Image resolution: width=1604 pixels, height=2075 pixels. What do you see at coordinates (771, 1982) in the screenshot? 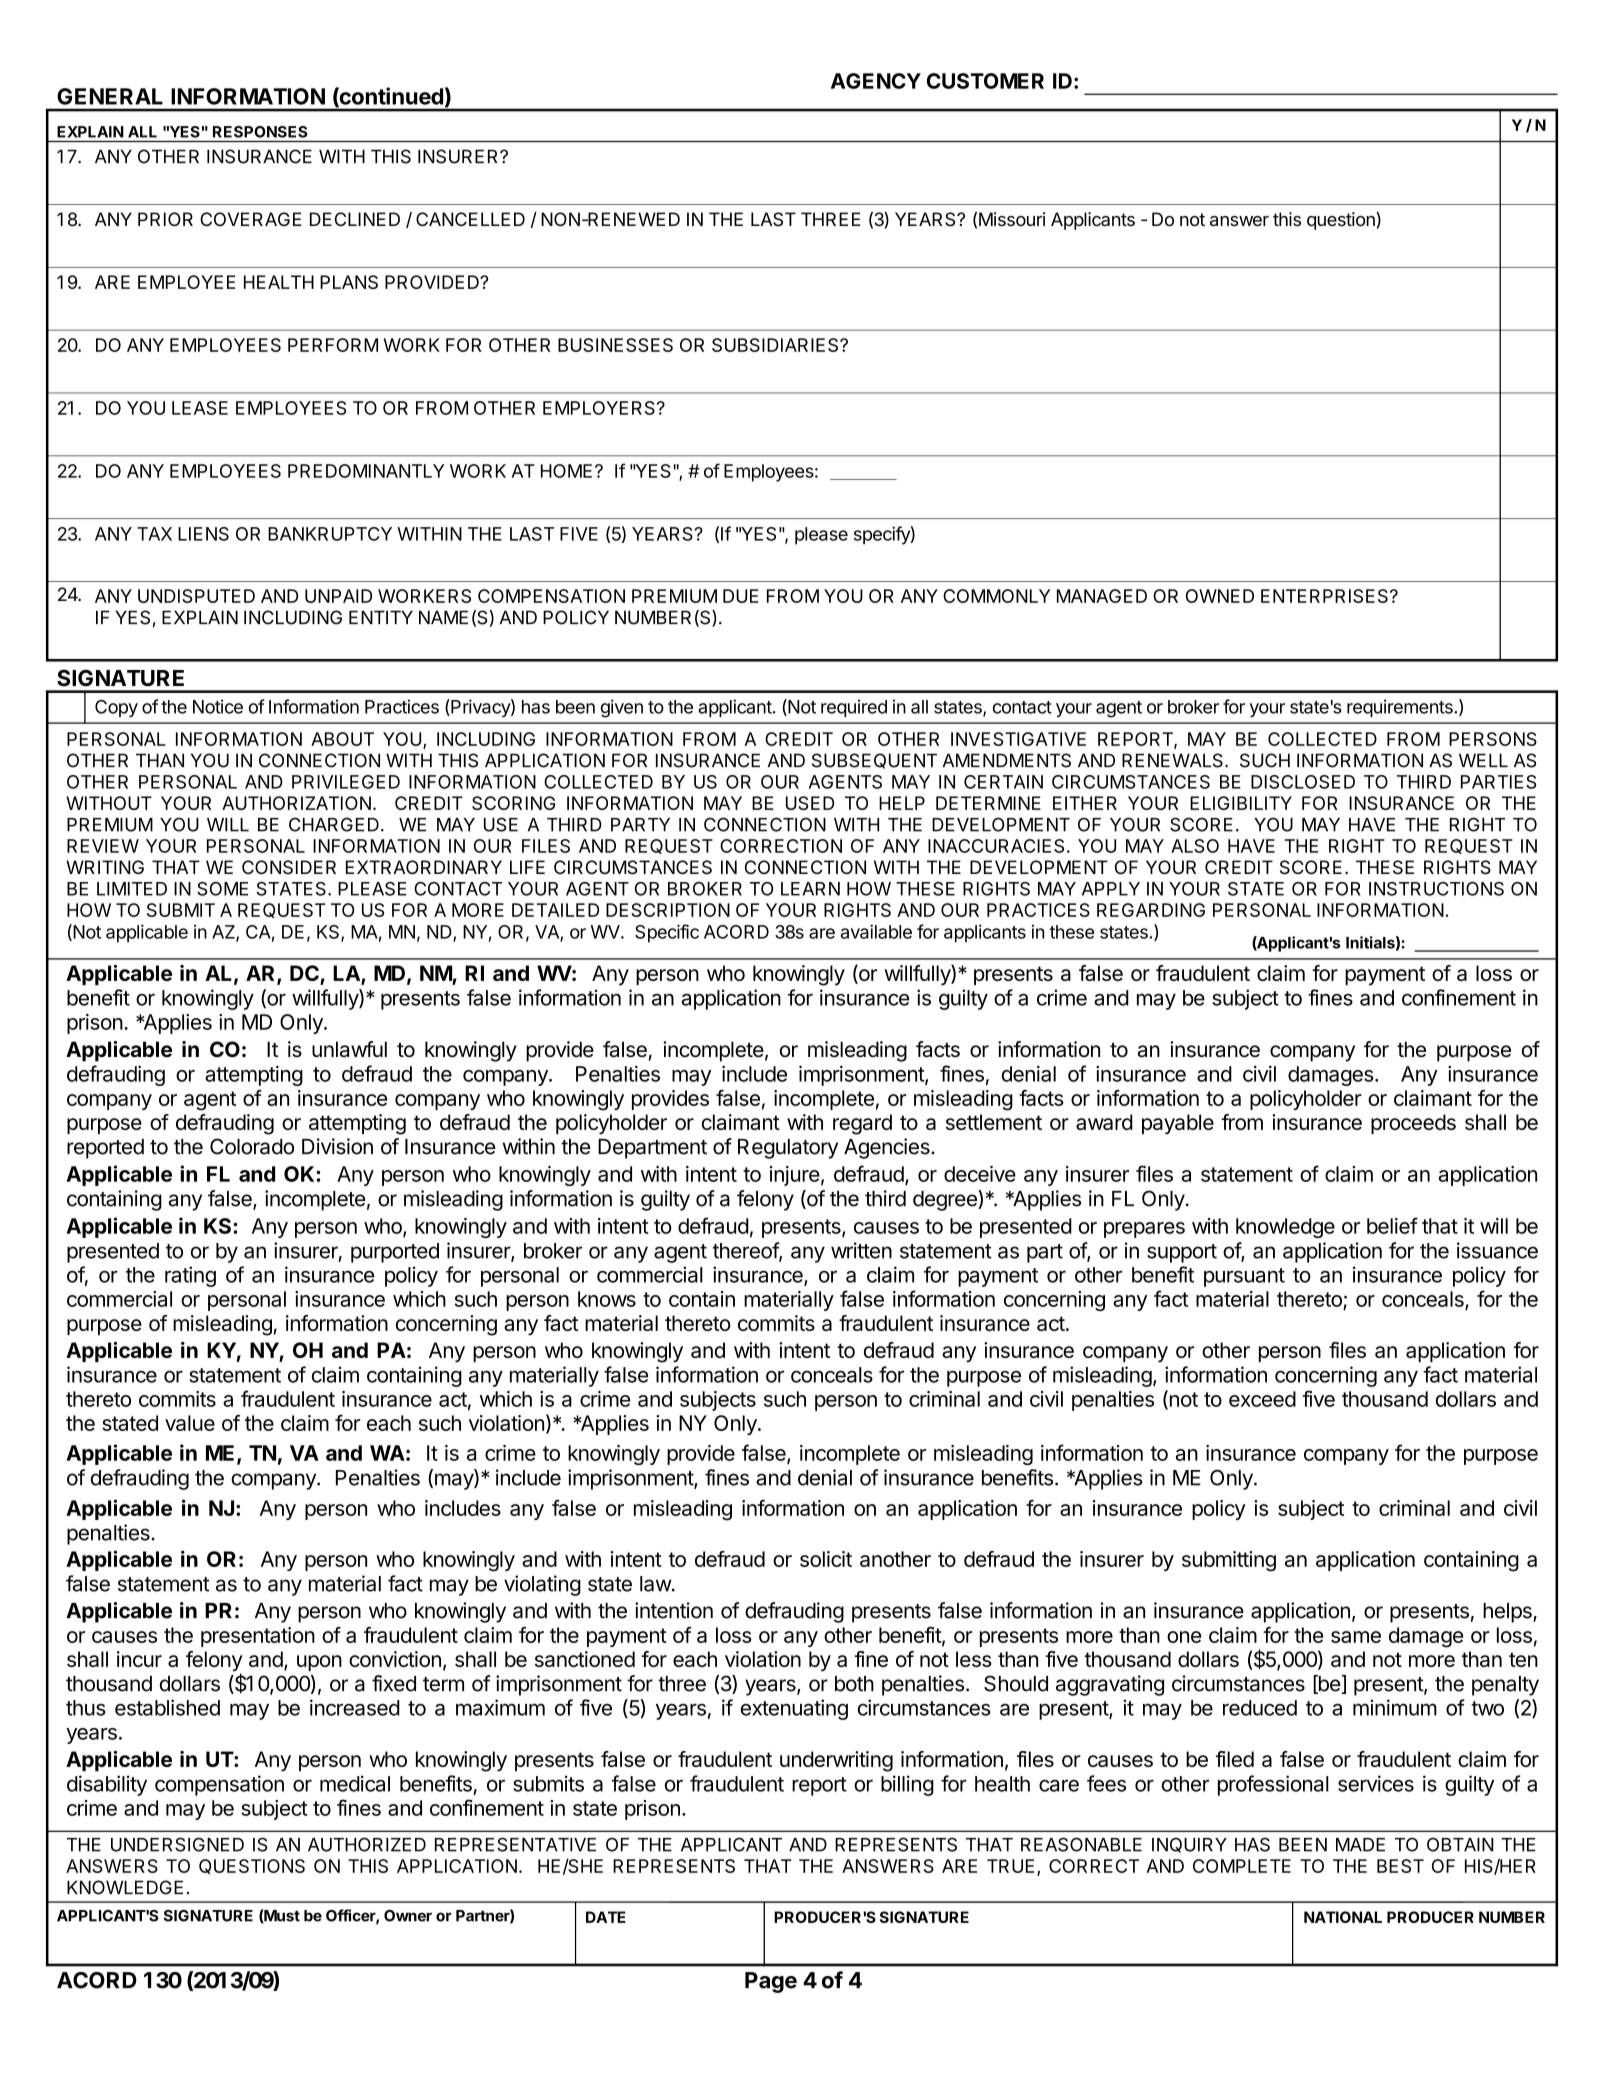
I see `Page` at bounding box center [771, 1982].
